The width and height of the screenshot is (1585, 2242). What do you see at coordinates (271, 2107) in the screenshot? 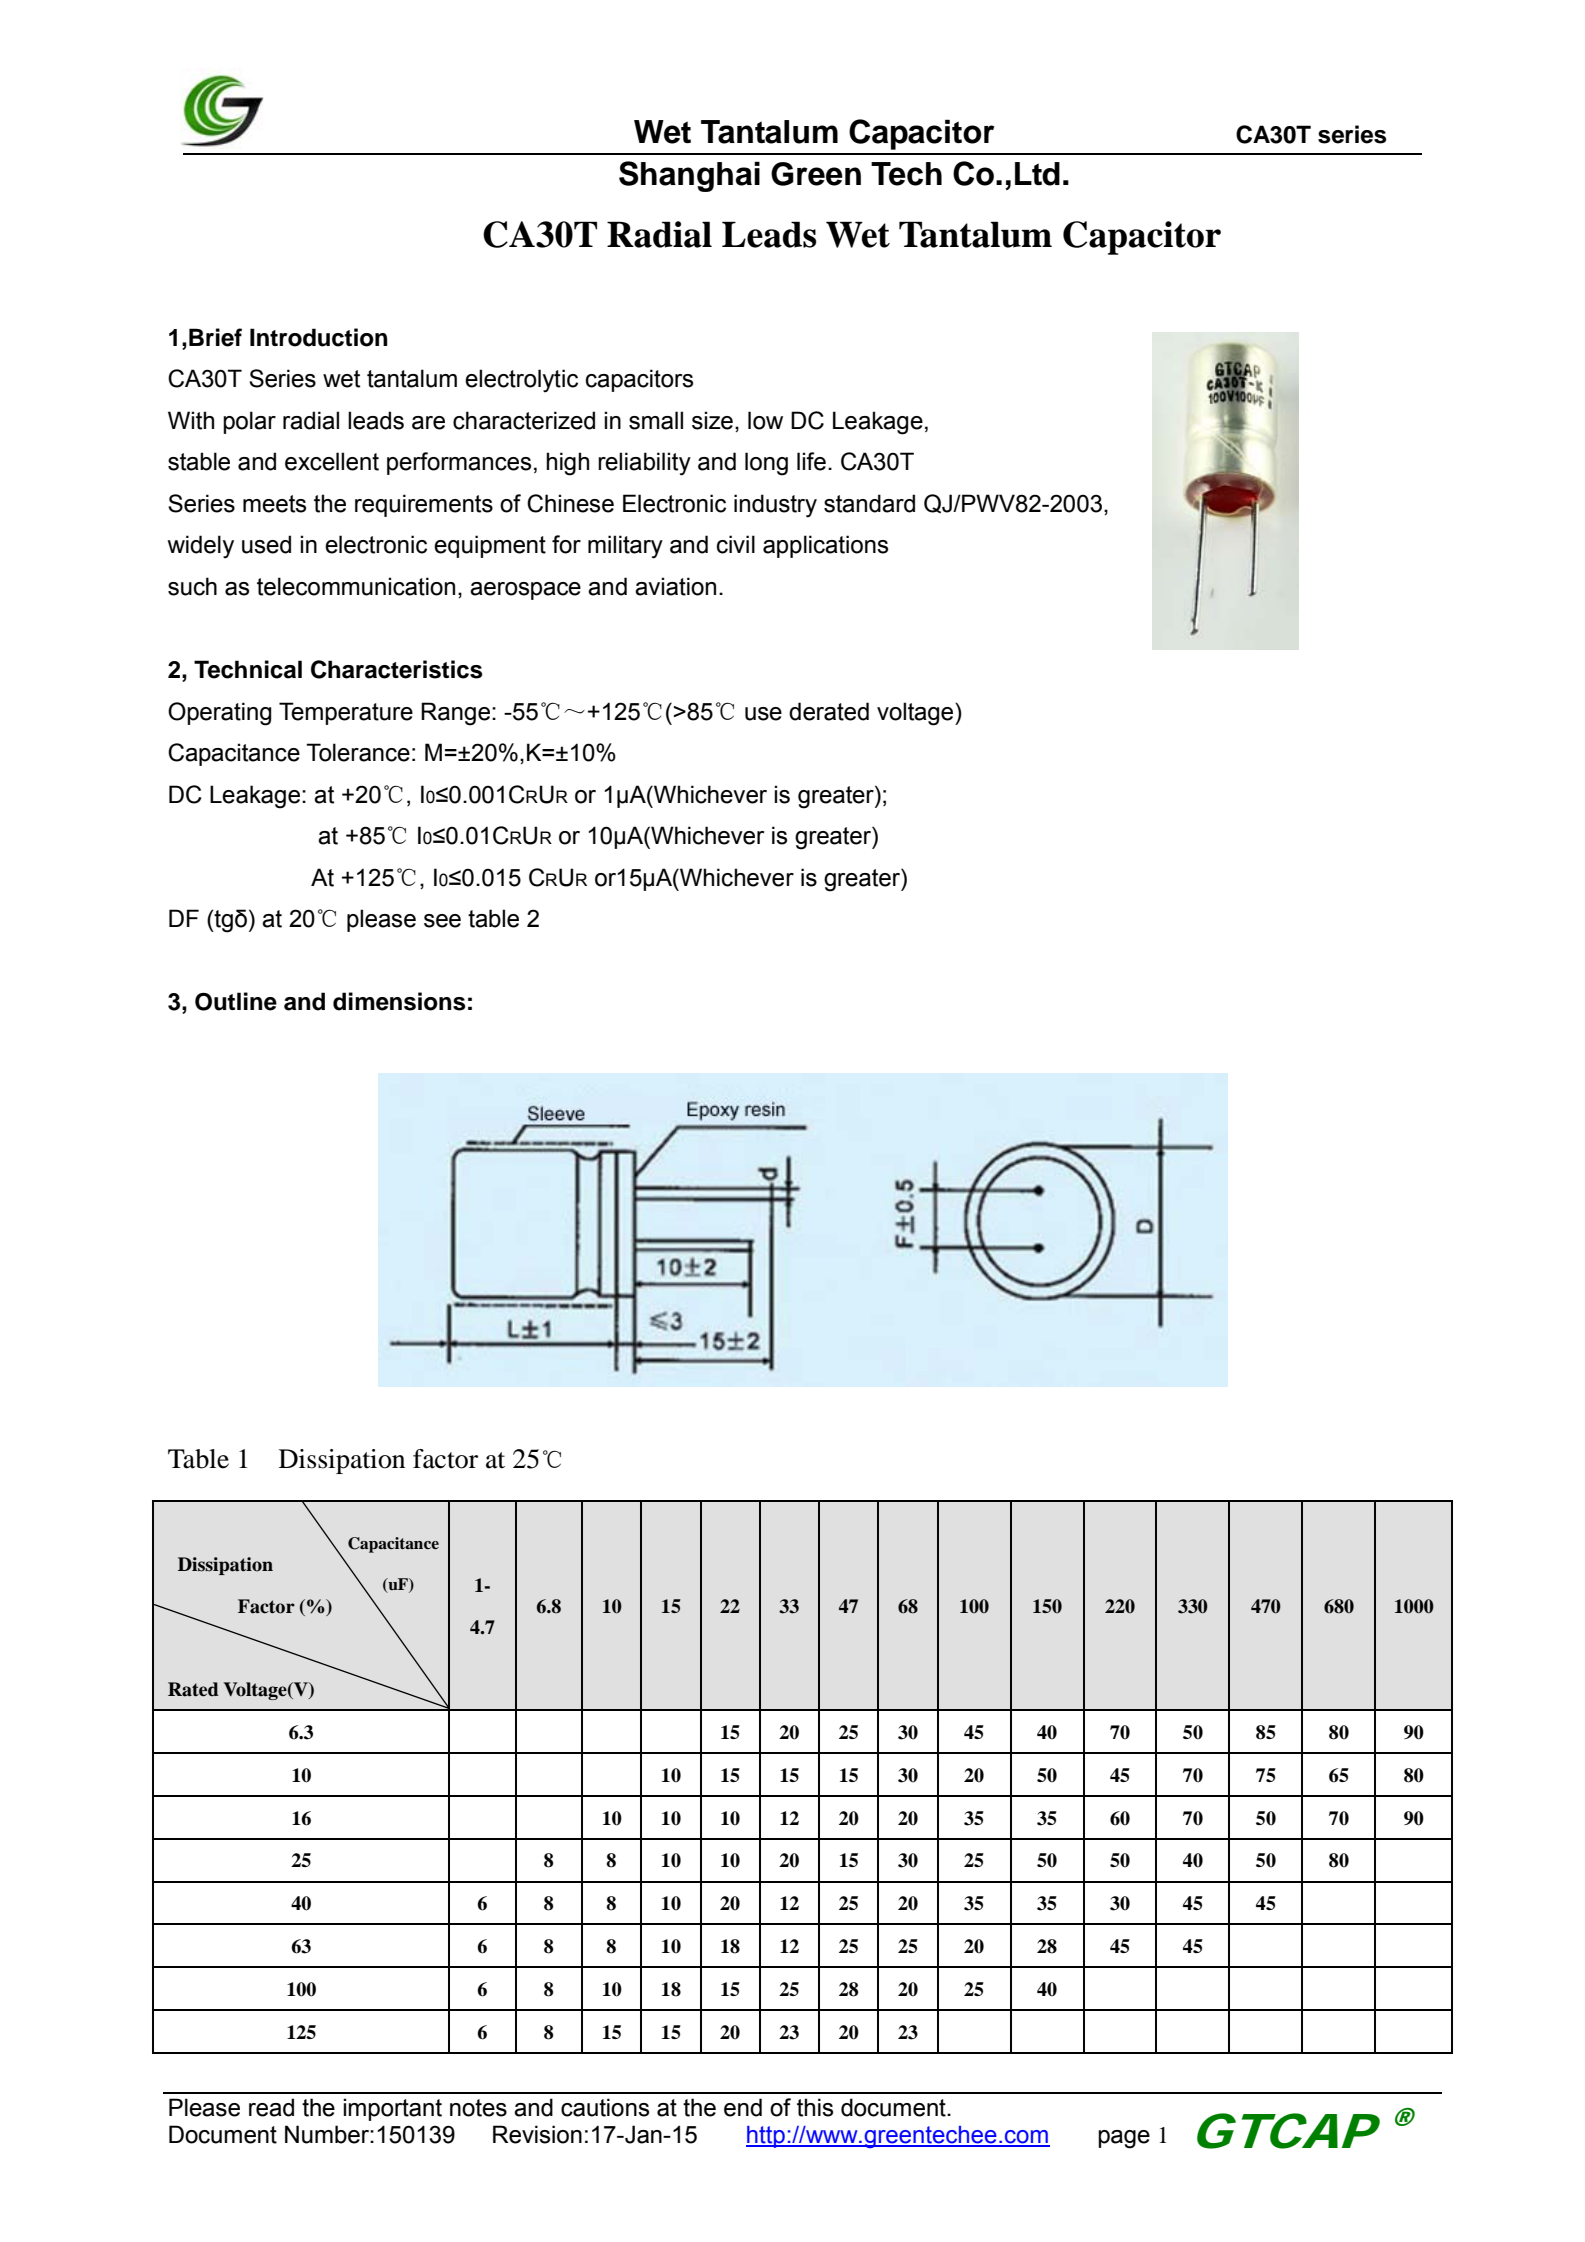
I see `read` at bounding box center [271, 2107].
